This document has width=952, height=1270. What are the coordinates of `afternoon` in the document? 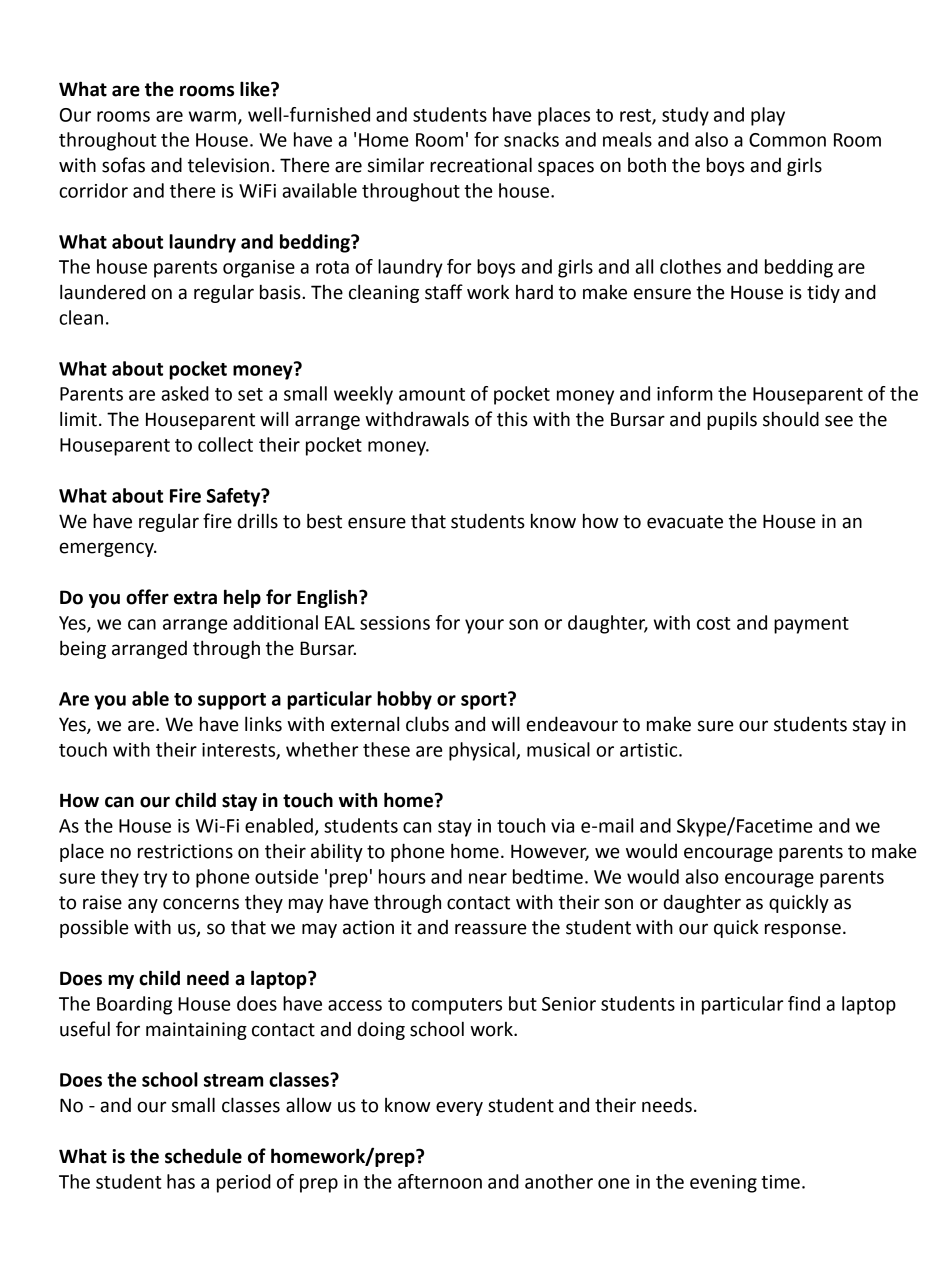 It's located at (440, 1181).
